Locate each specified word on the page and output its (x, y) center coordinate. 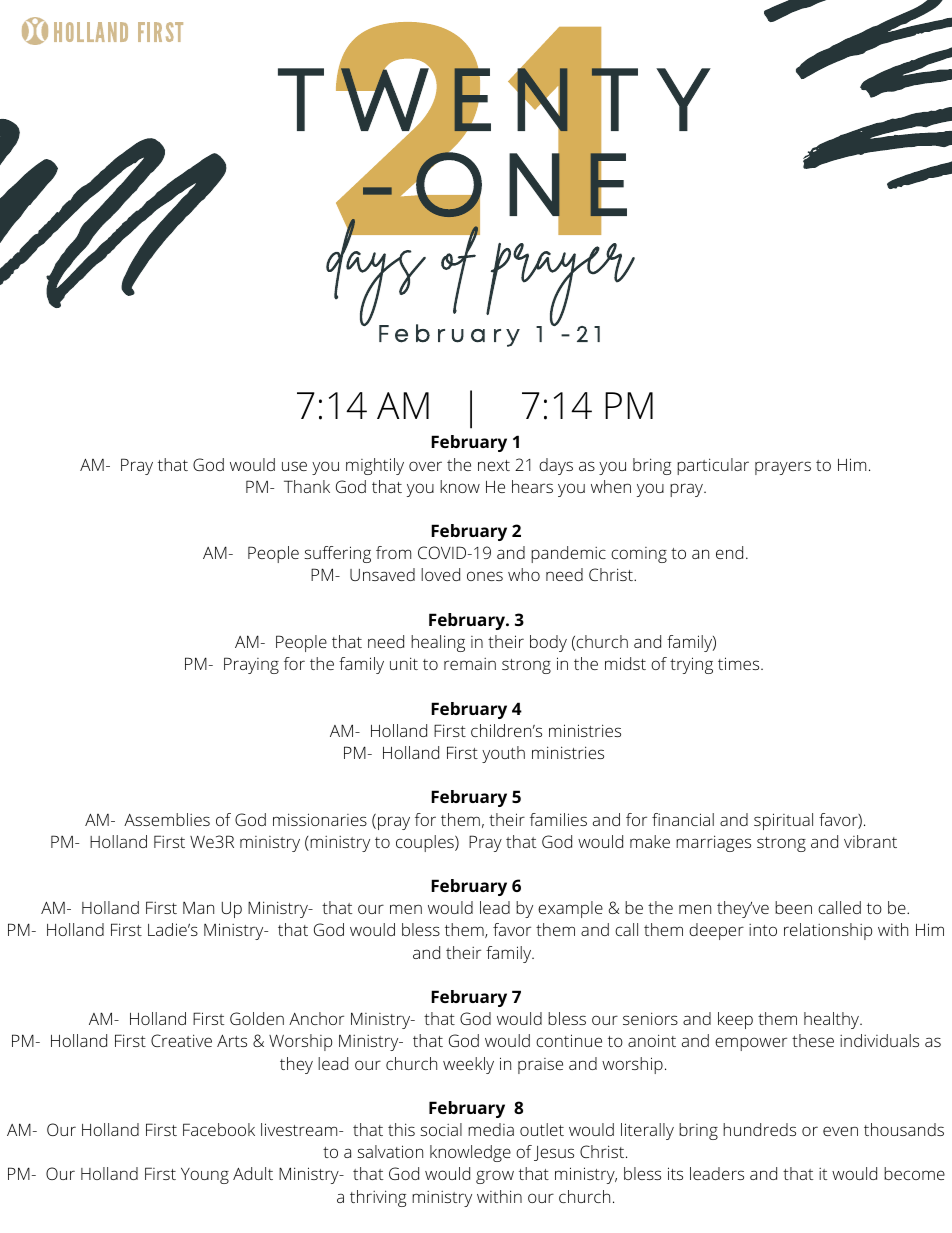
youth (503, 754)
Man (198, 908)
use (294, 466)
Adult (253, 1173)
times (740, 663)
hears (532, 486)
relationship (828, 931)
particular (713, 466)
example (570, 909)
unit (404, 663)
